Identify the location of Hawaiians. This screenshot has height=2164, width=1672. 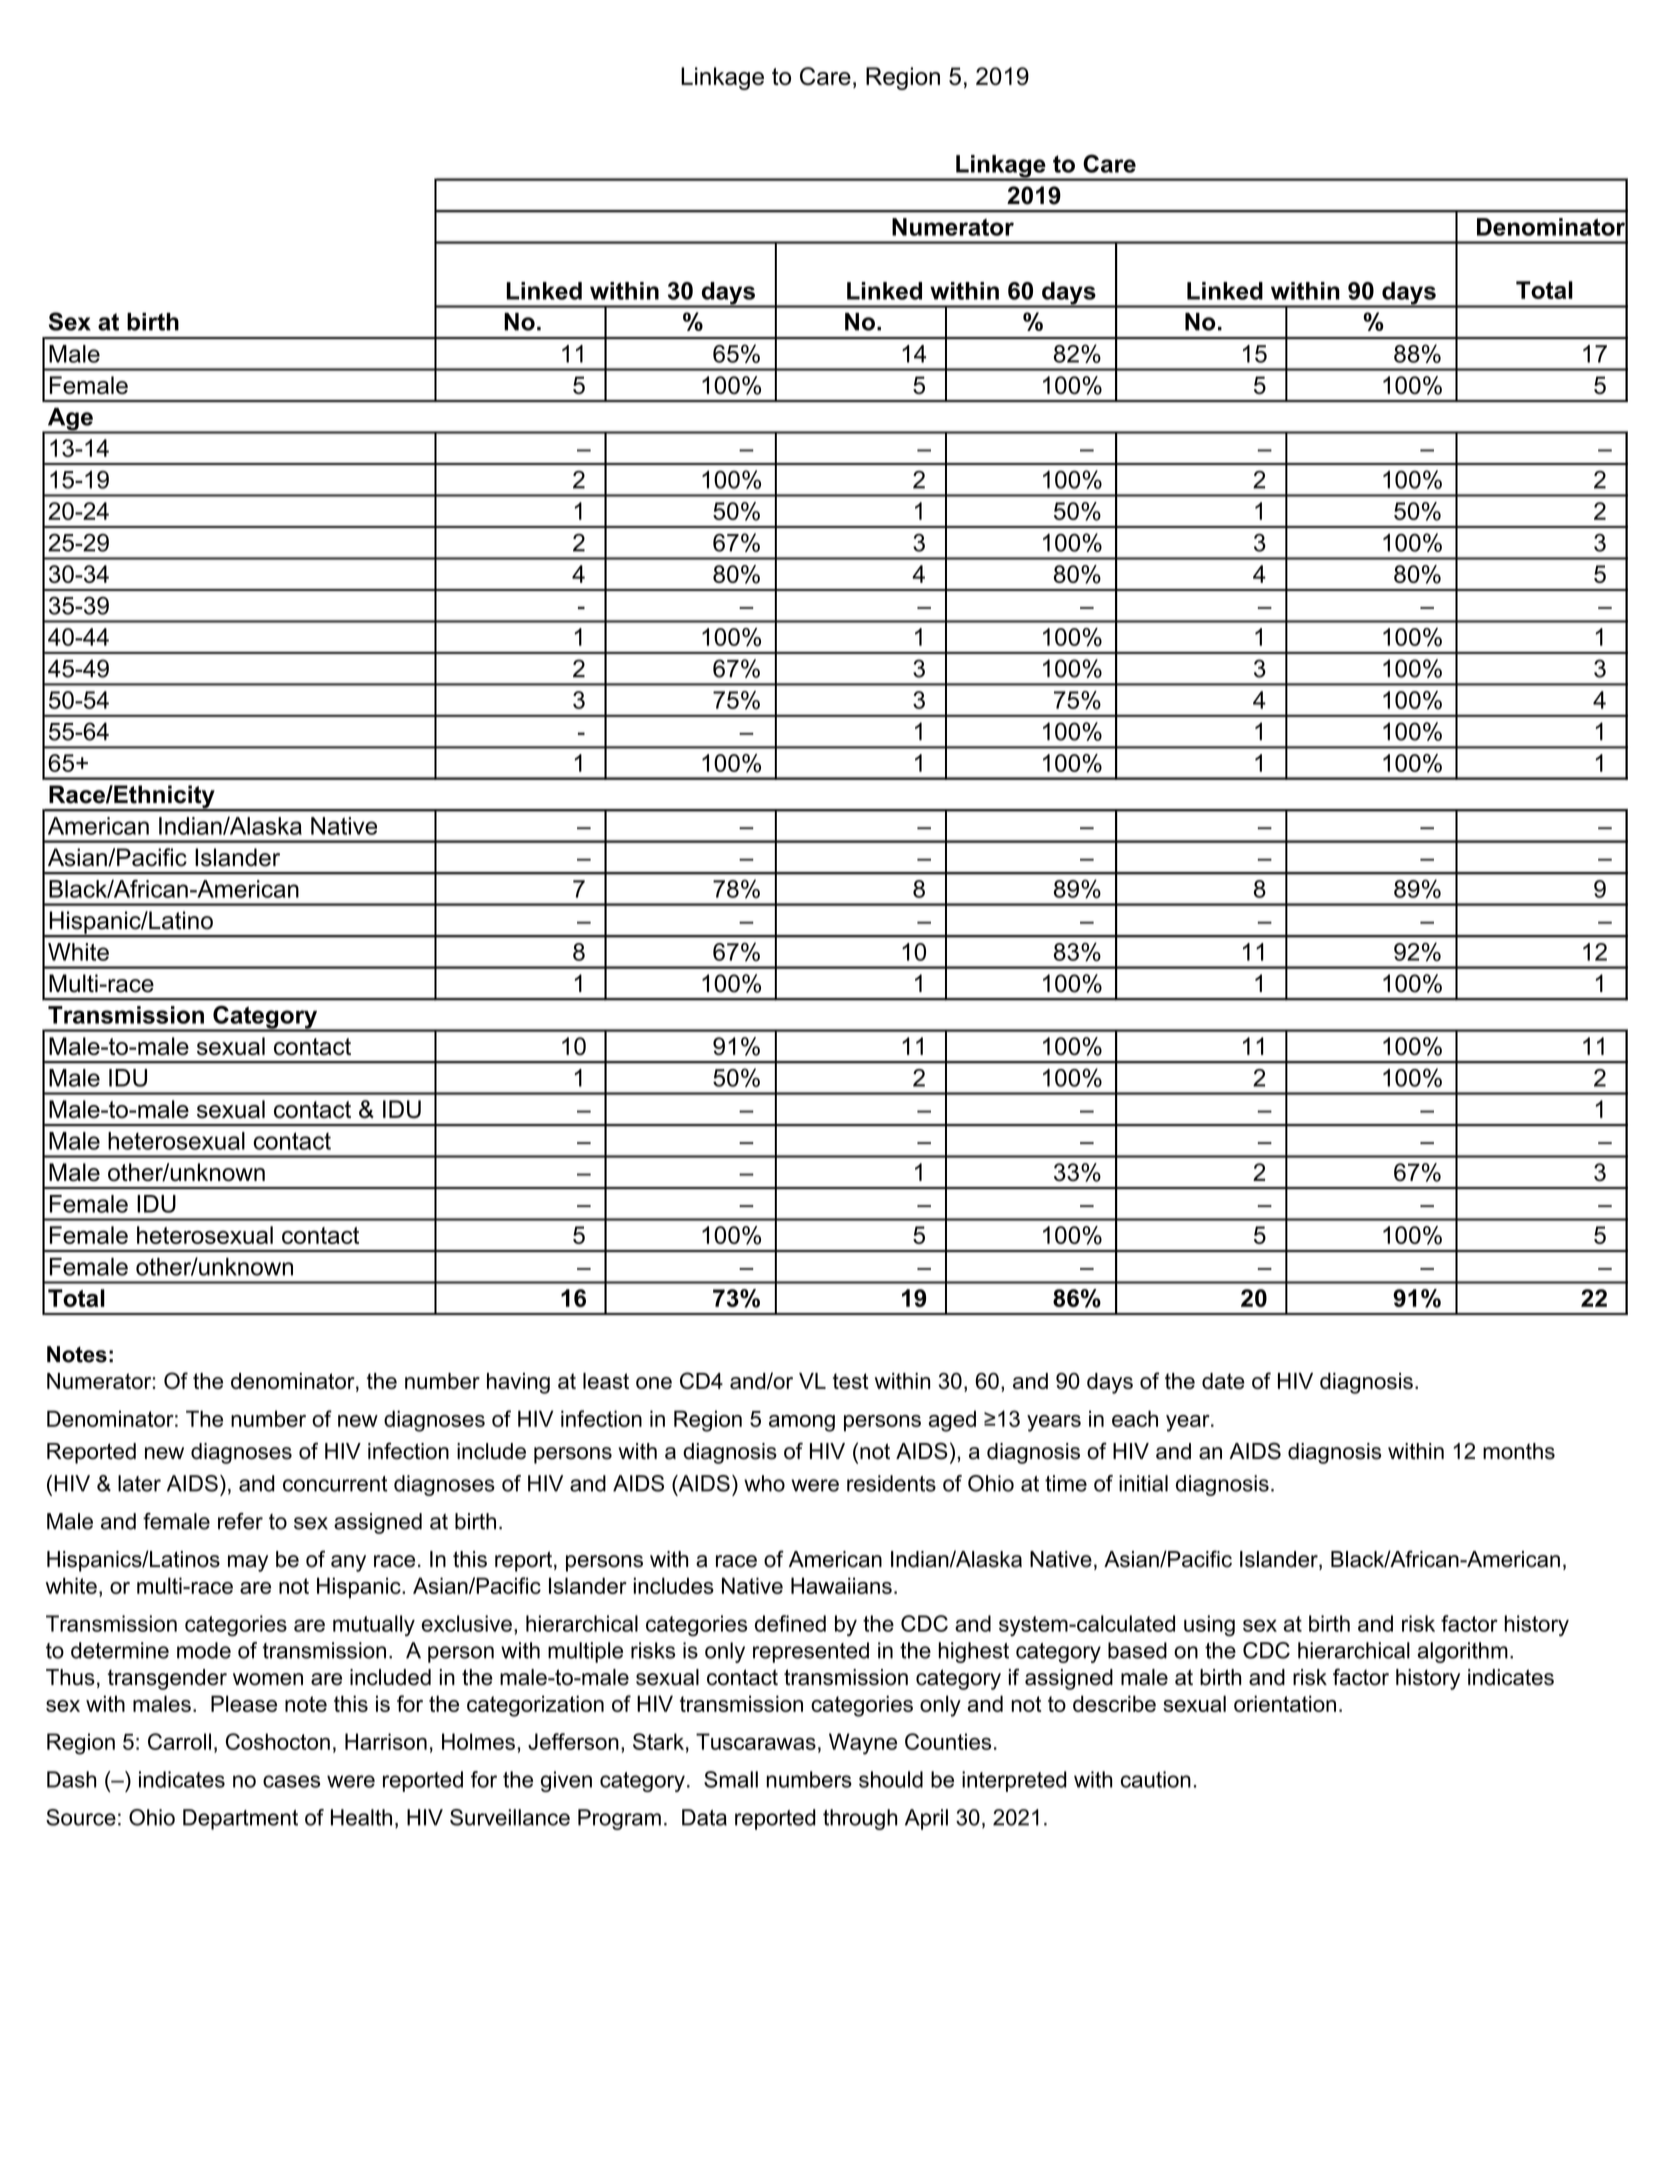
(841, 1585).
